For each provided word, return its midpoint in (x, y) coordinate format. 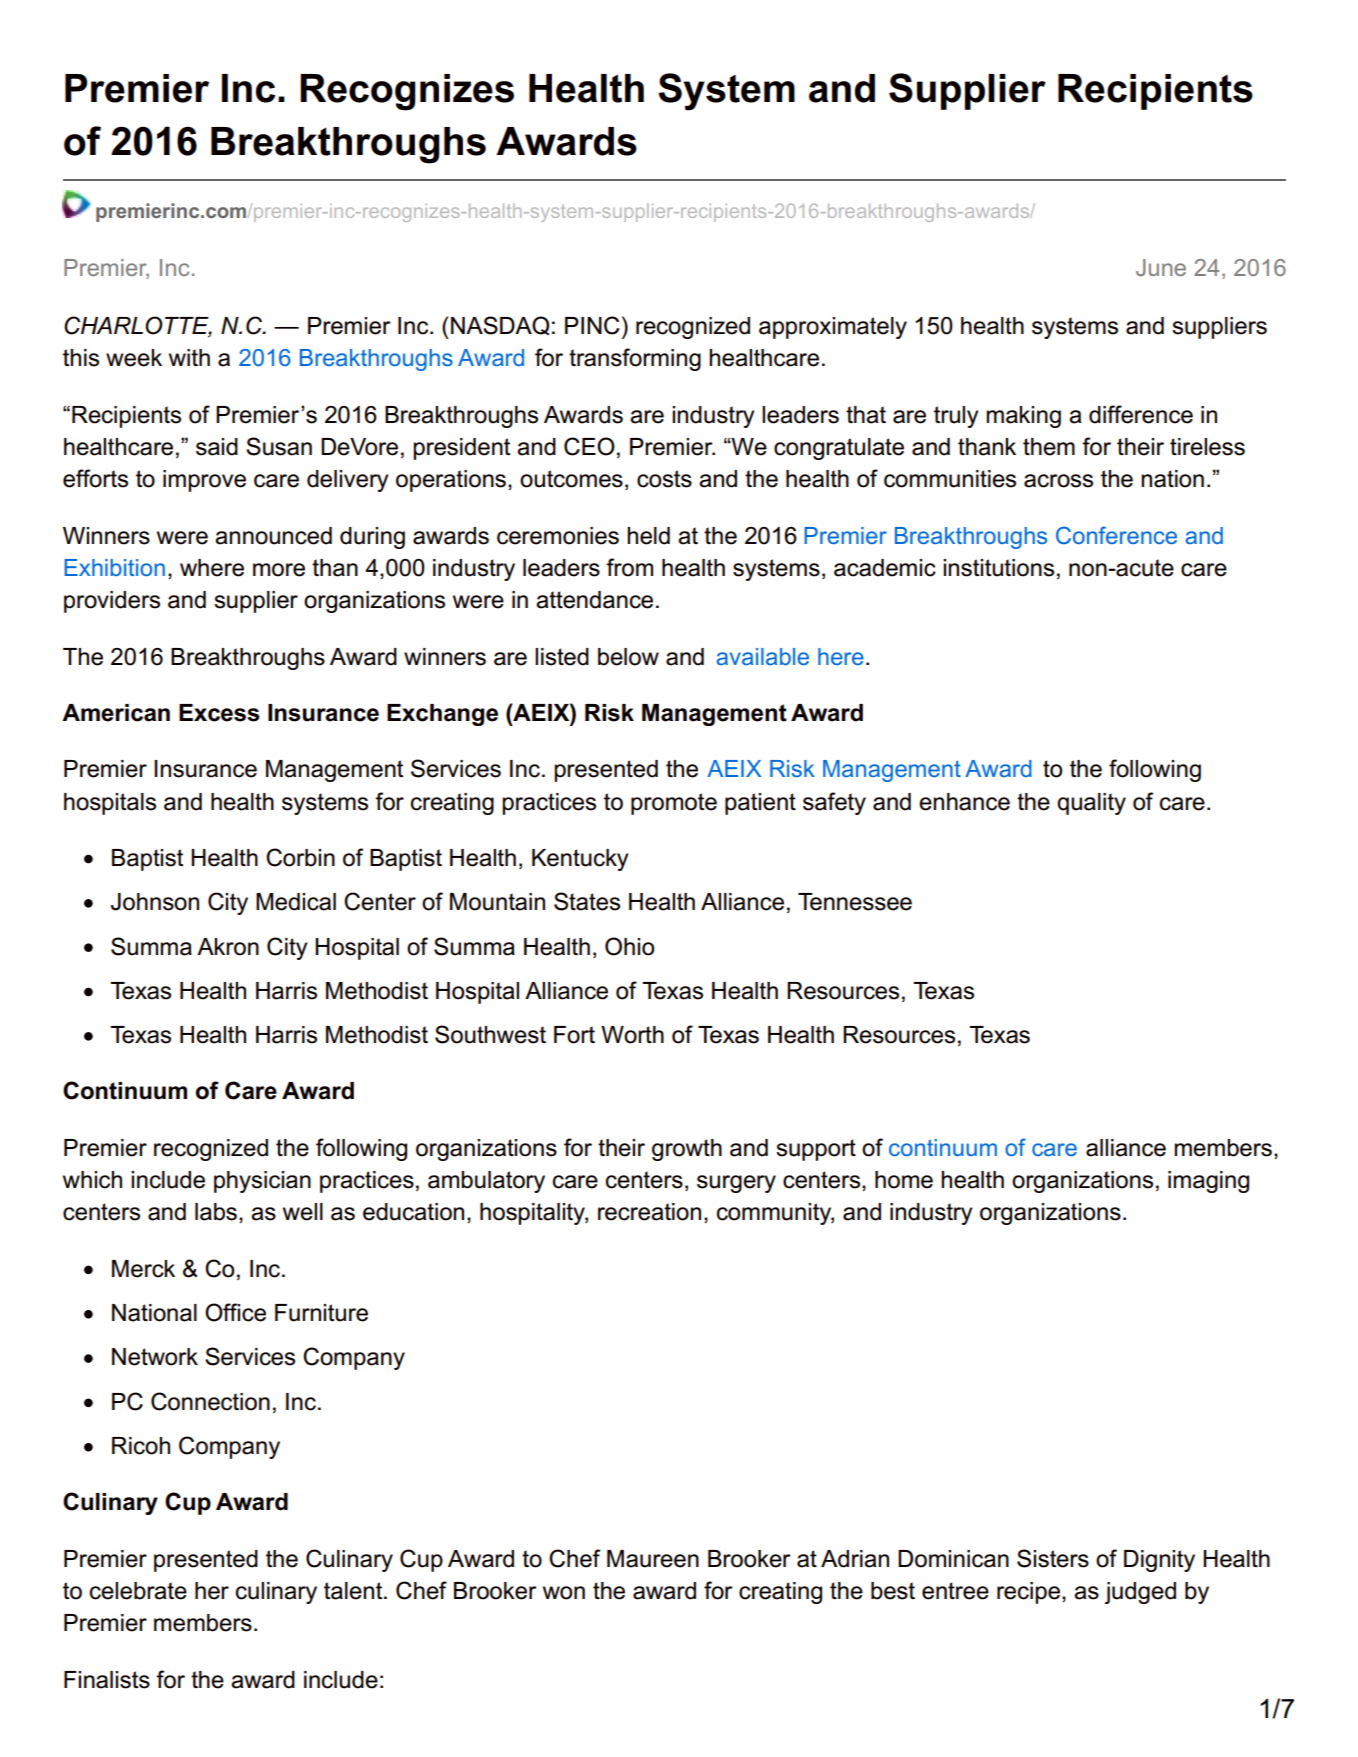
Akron (228, 947)
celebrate (138, 1591)
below (628, 657)
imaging (1208, 1182)
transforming (635, 359)
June (1161, 267)
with (189, 357)
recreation (649, 1212)
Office (235, 1312)
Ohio (629, 946)
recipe (1028, 1593)
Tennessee (855, 902)
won (564, 1593)
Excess (219, 713)
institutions (998, 568)
